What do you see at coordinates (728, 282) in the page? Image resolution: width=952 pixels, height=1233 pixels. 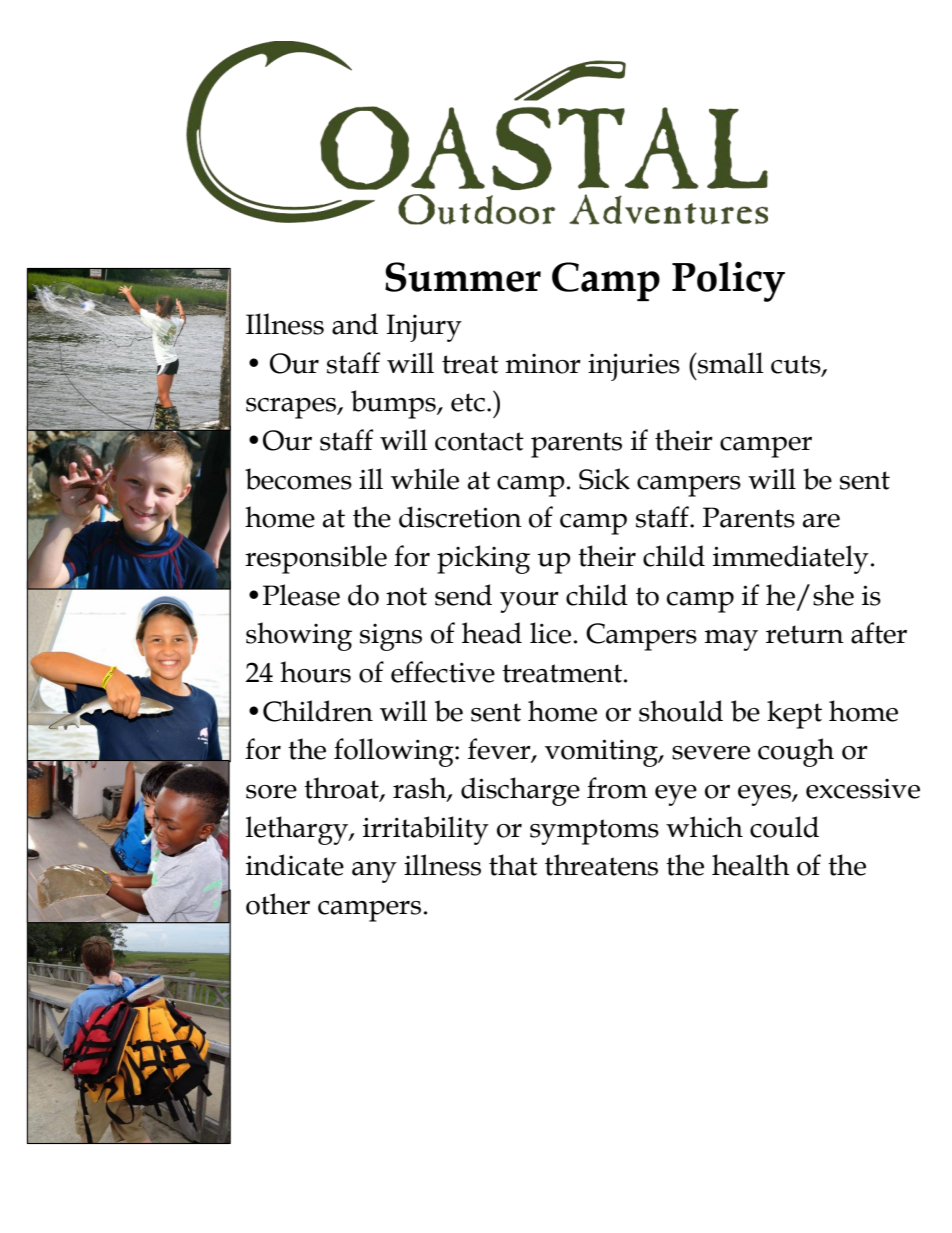 I see `Policy` at bounding box center [728, 282].
